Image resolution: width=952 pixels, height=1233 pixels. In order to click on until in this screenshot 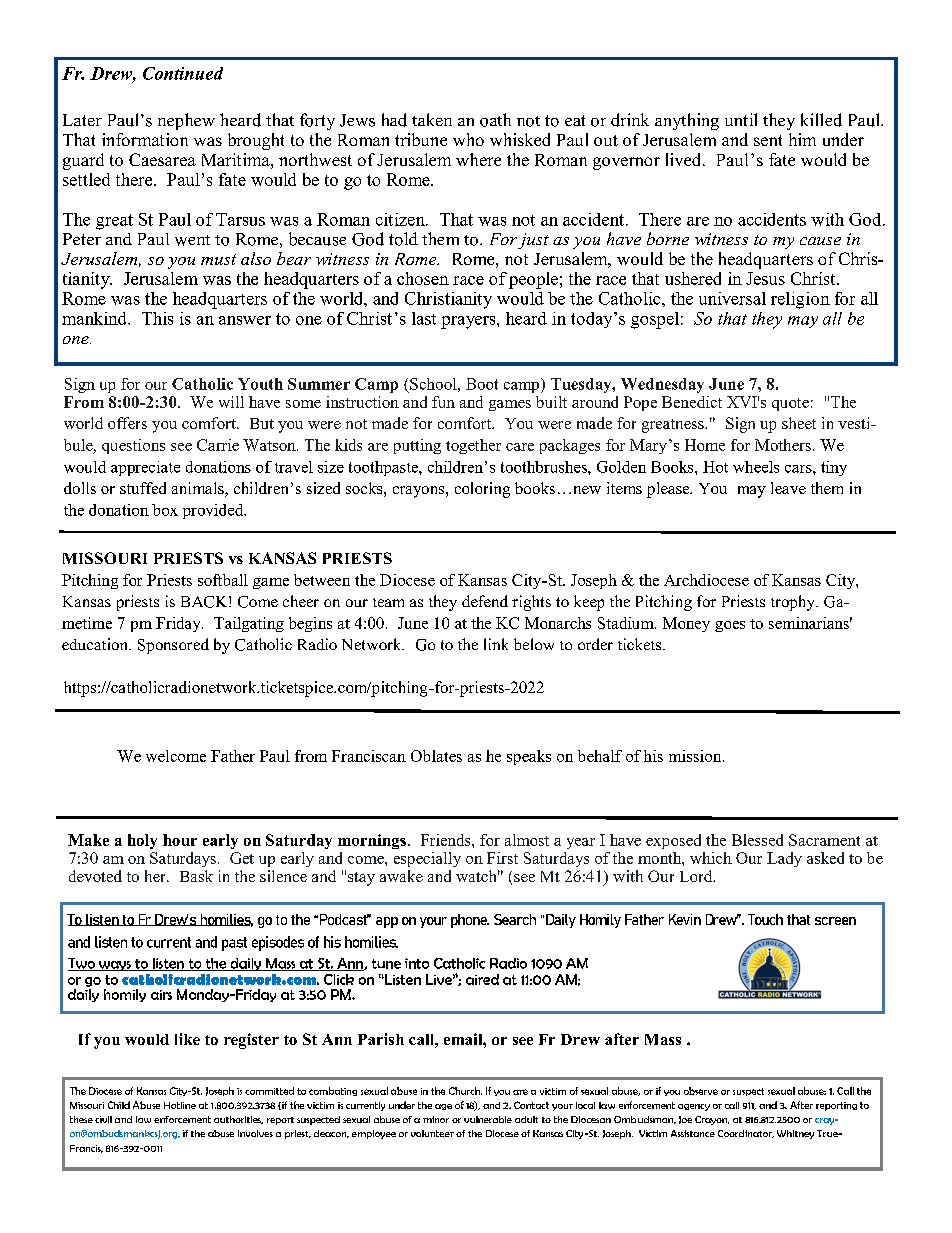, I will do `click(741, 119)`.
